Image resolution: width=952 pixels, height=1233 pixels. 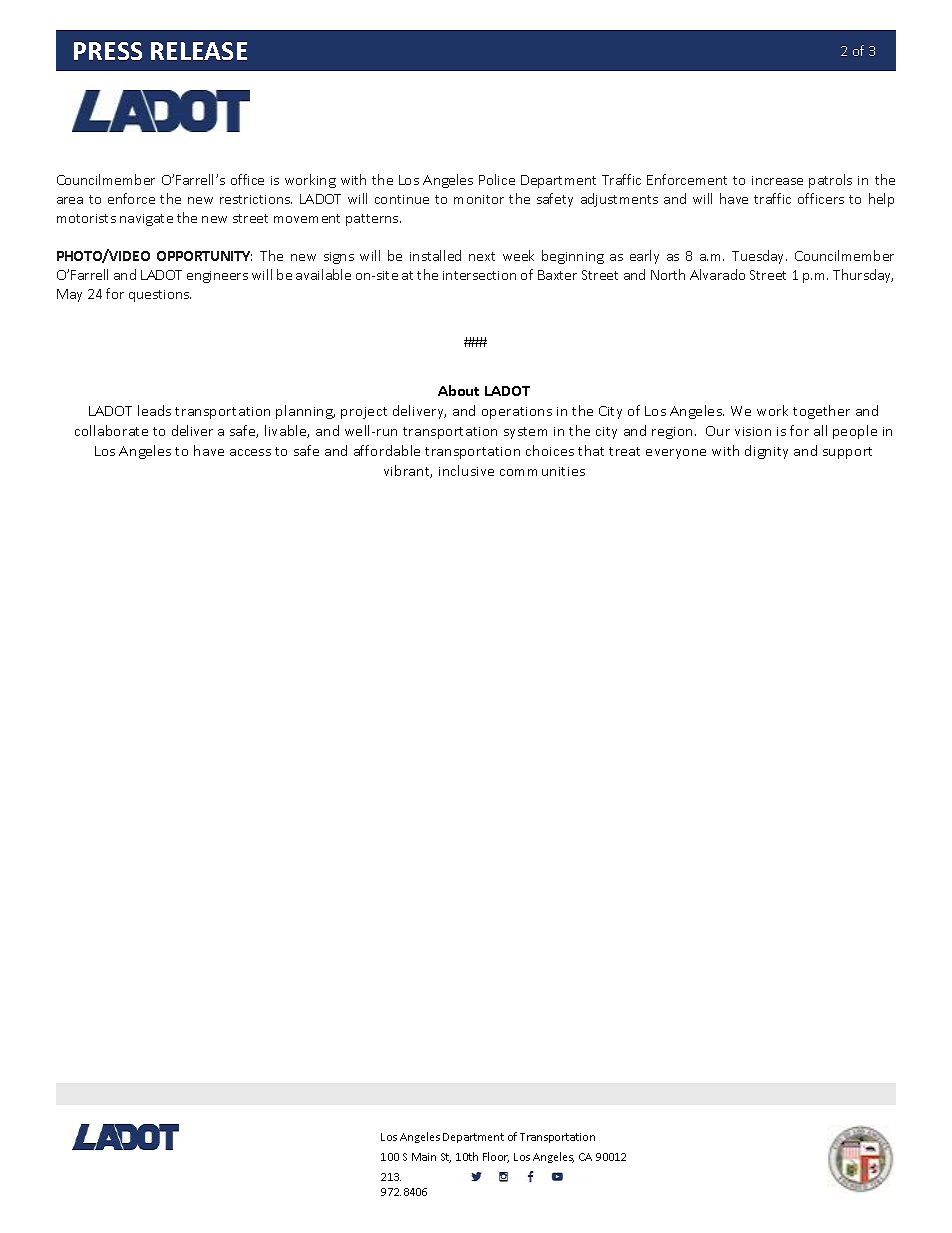 I want to click on dignity, so click(x=766, y=452).
